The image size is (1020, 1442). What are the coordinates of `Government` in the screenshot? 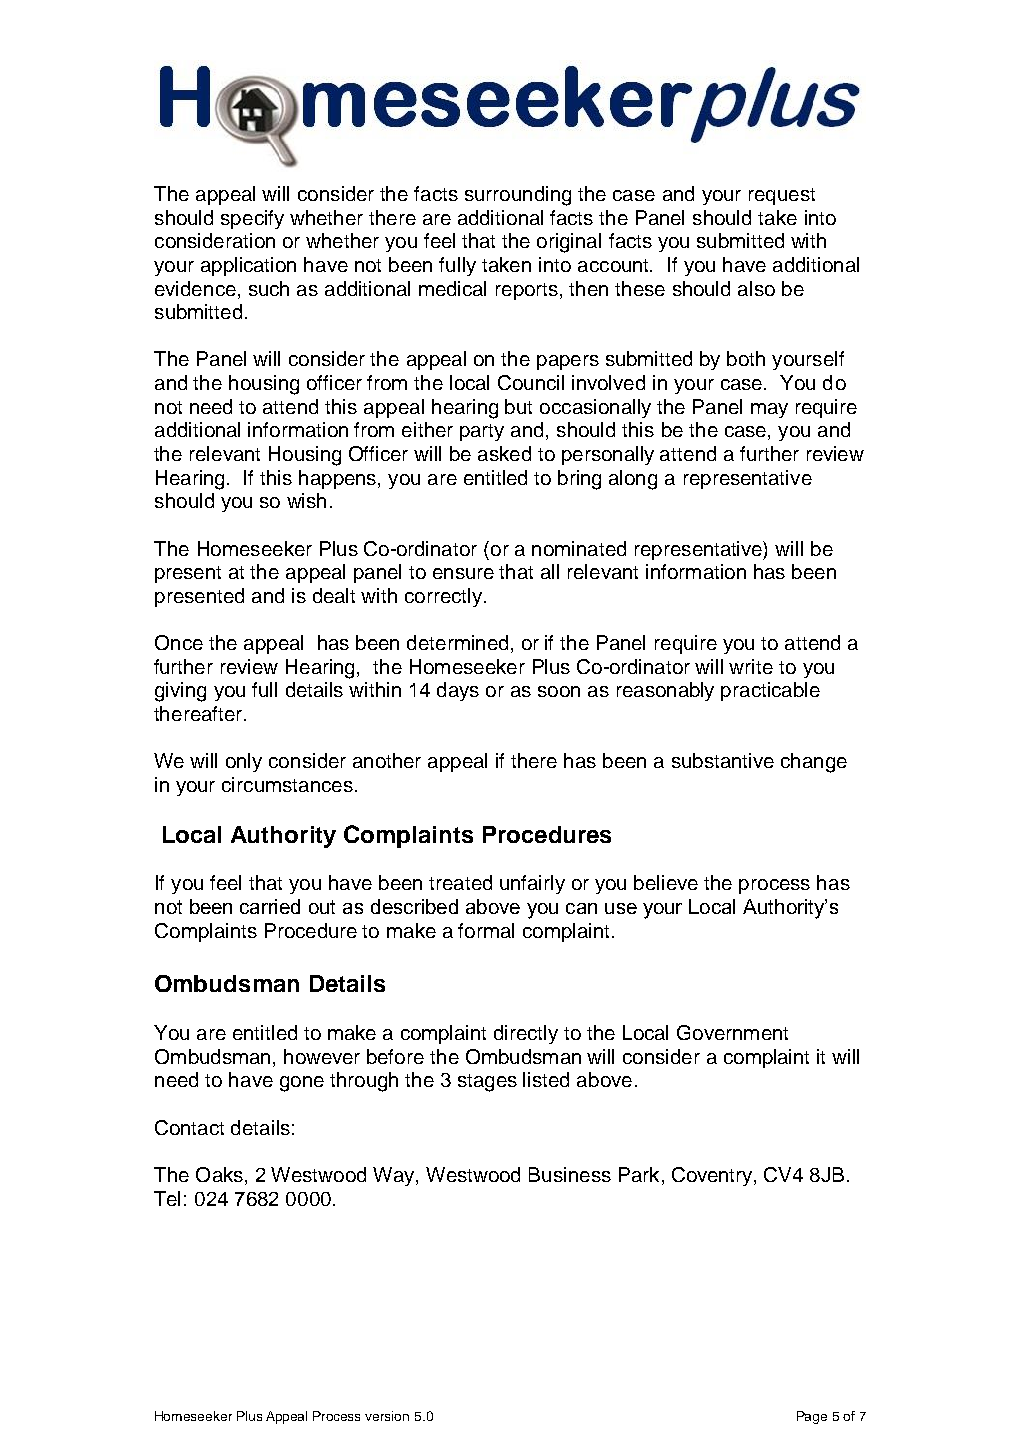 It's located at (732, 1032).
